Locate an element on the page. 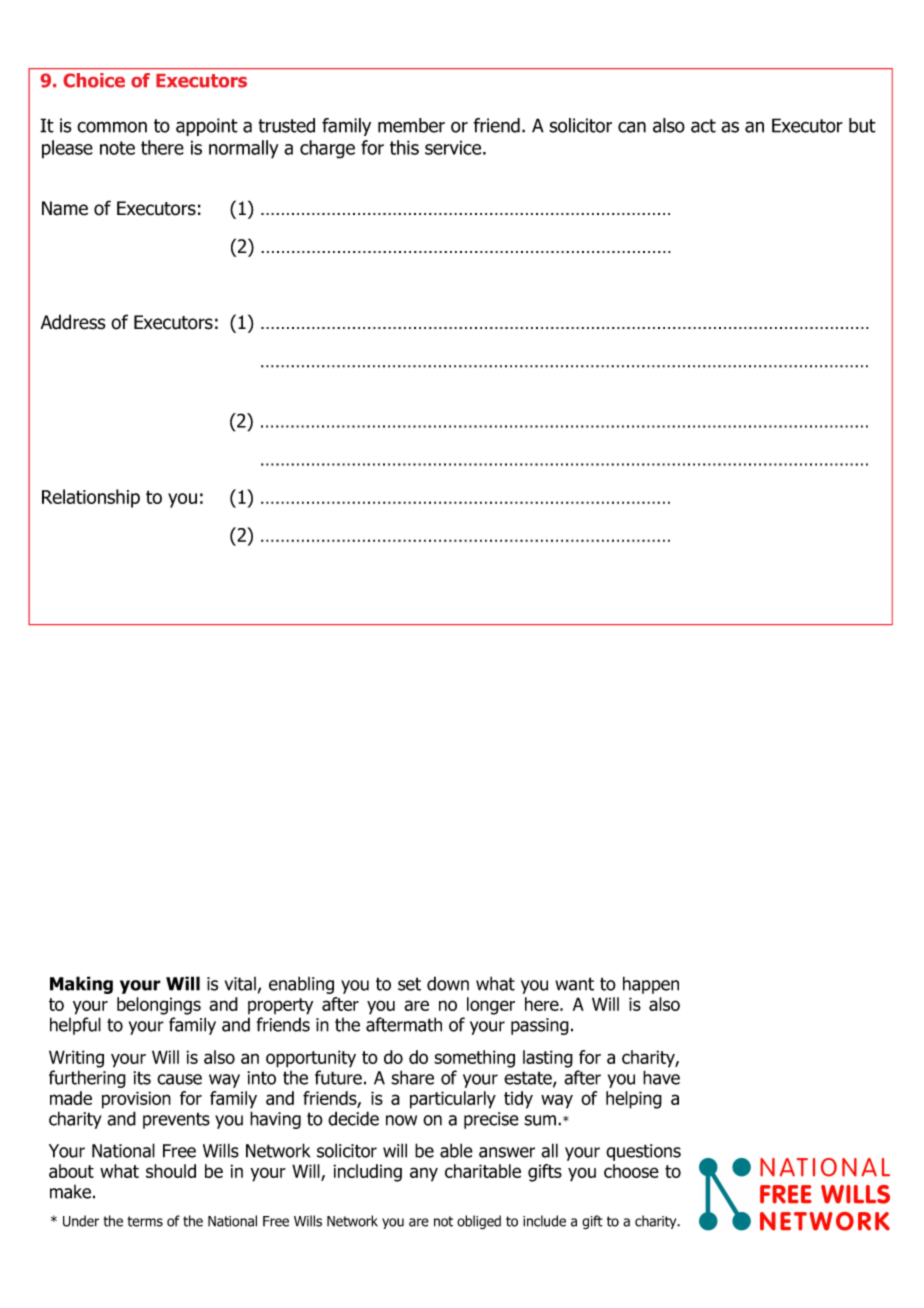 This page has width=924, height=1308. set is located at coordinates (409, 984).
